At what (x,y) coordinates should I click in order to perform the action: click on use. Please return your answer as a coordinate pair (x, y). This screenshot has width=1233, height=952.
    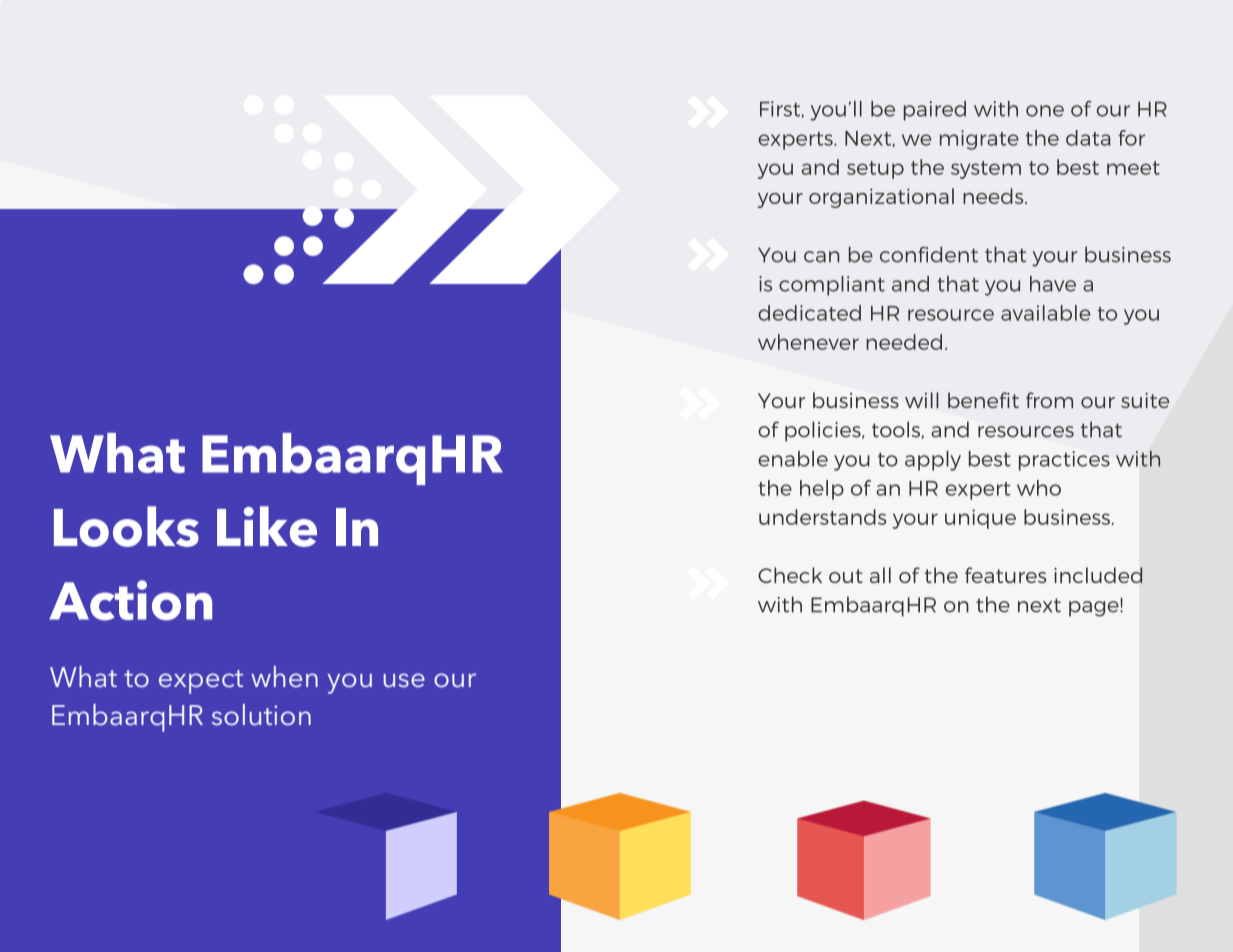
    Looking at the image, I should click on (404, 680).
